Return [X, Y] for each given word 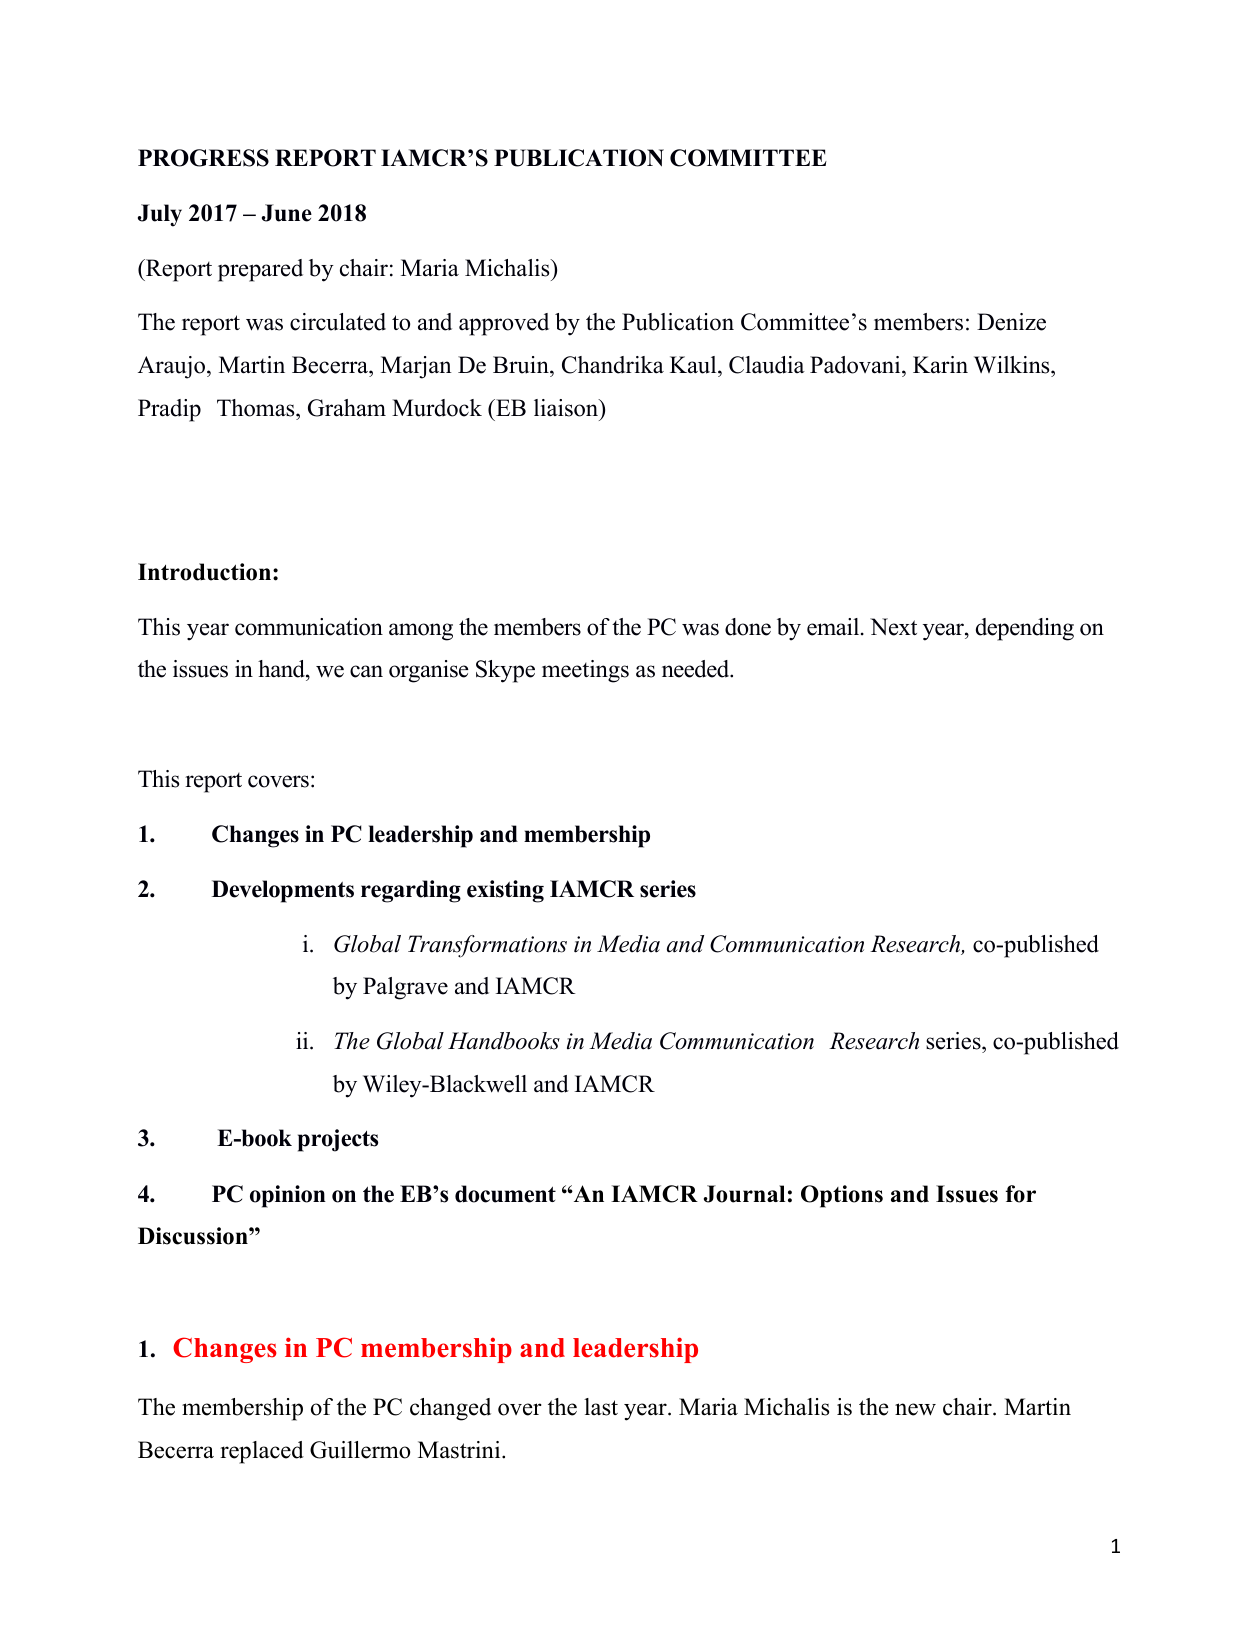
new [915, 1409]
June [287, 213]
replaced [262, 1452]
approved [504, 324]
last [601, 1407]
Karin [940, 365]
